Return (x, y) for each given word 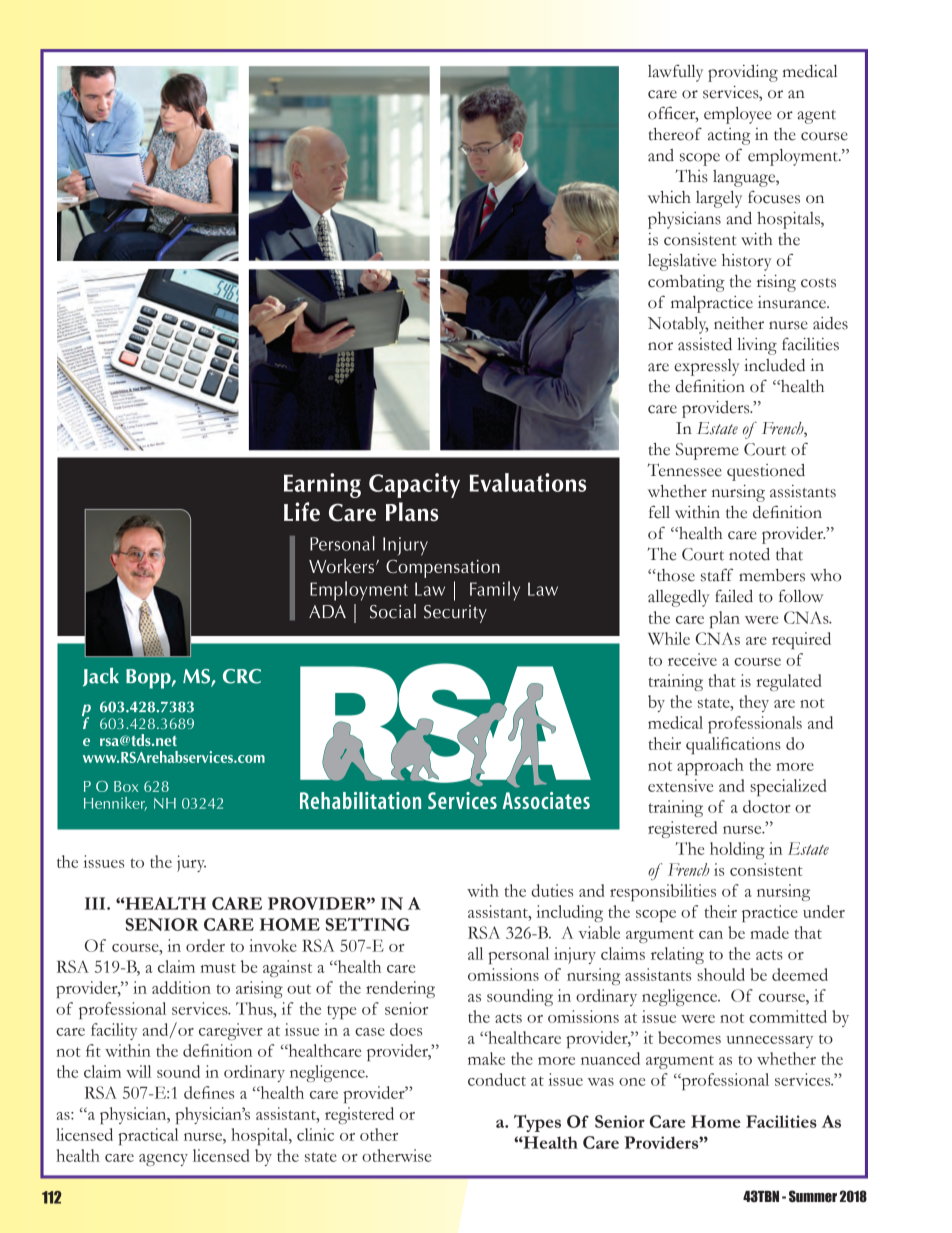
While (669, 638)
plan (724, 619)
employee (738, 115)
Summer (813, 1196)
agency (163, 1160)
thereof (675, 134)
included (774, 365)
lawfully (675, 73)
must (218, 968)
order (205, 945)
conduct (497, 1079)
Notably (678, 325)
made (769, 932)
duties (552, 890)
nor (660, 346)
